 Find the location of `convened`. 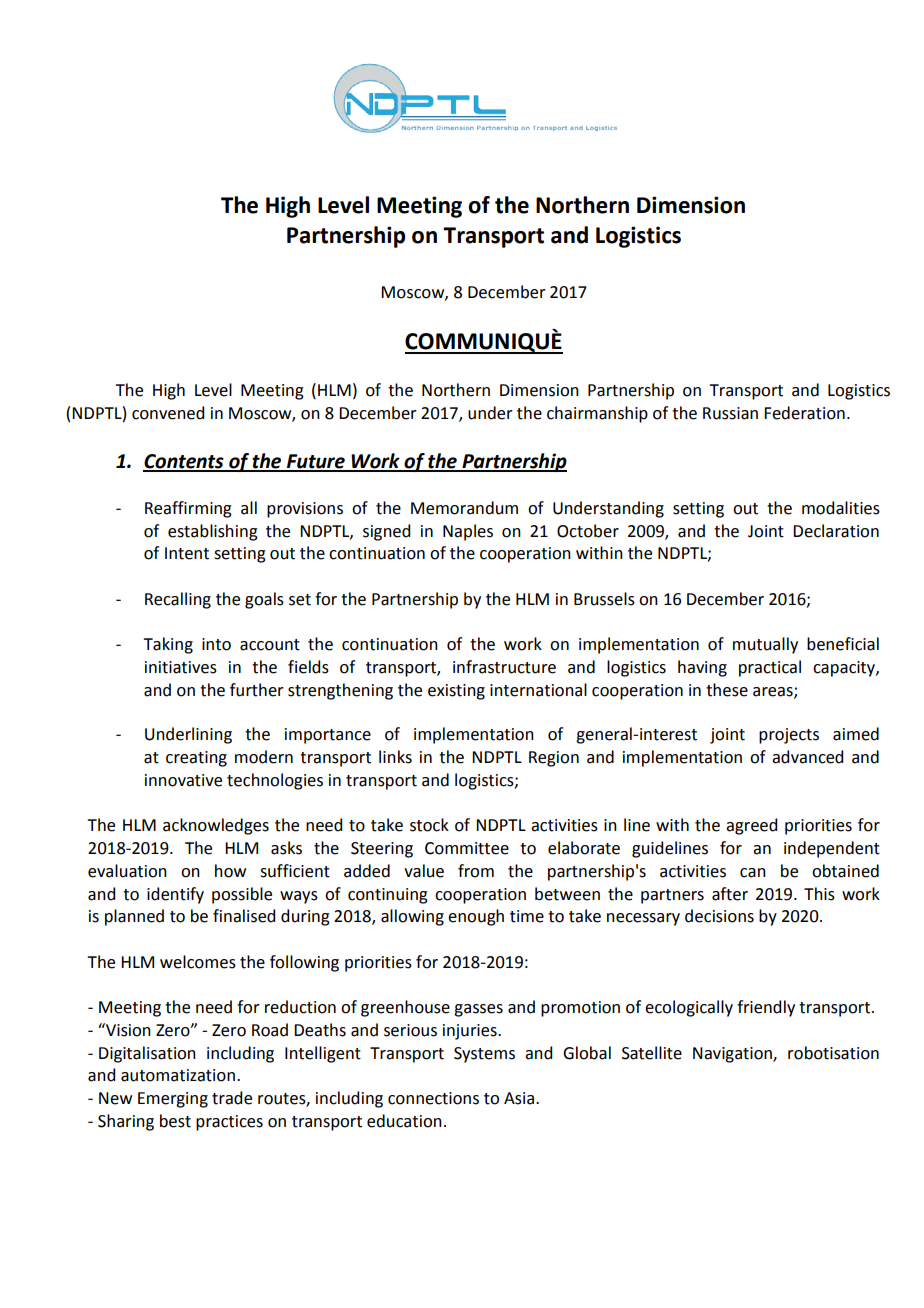

convened is located at coordinates (168, 413).
